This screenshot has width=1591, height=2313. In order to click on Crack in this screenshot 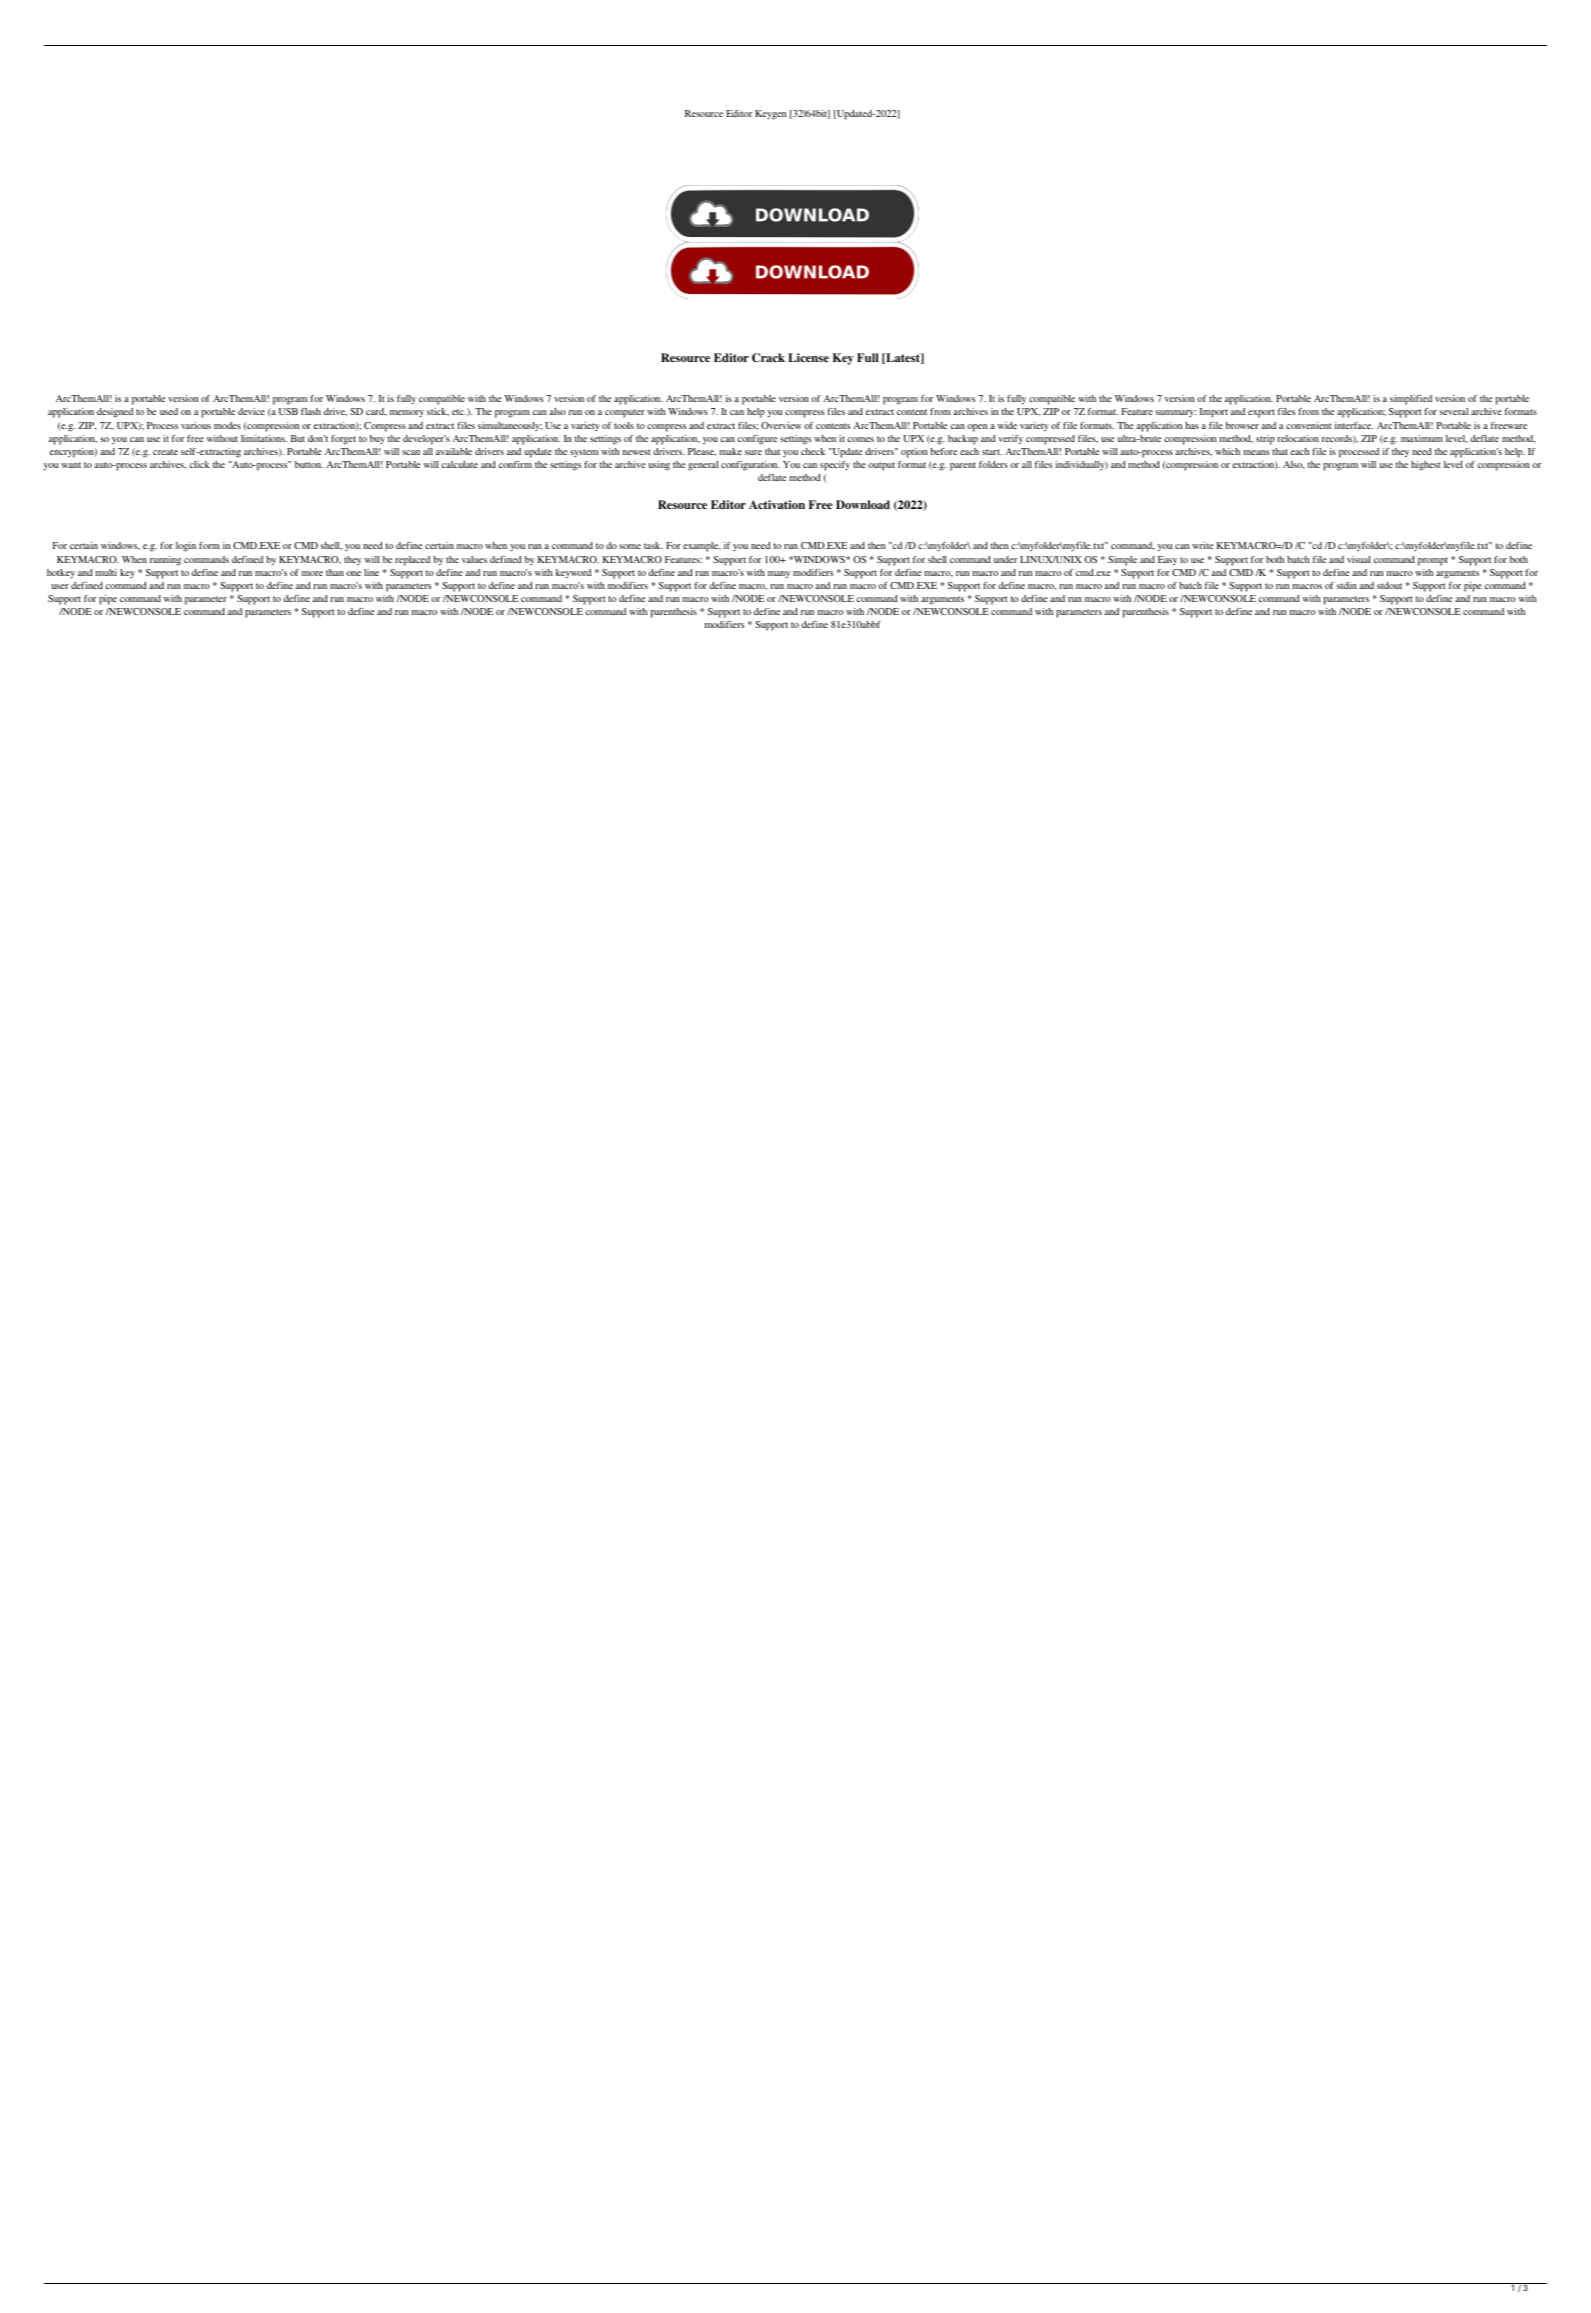, I will do `click(768, 358)`.
